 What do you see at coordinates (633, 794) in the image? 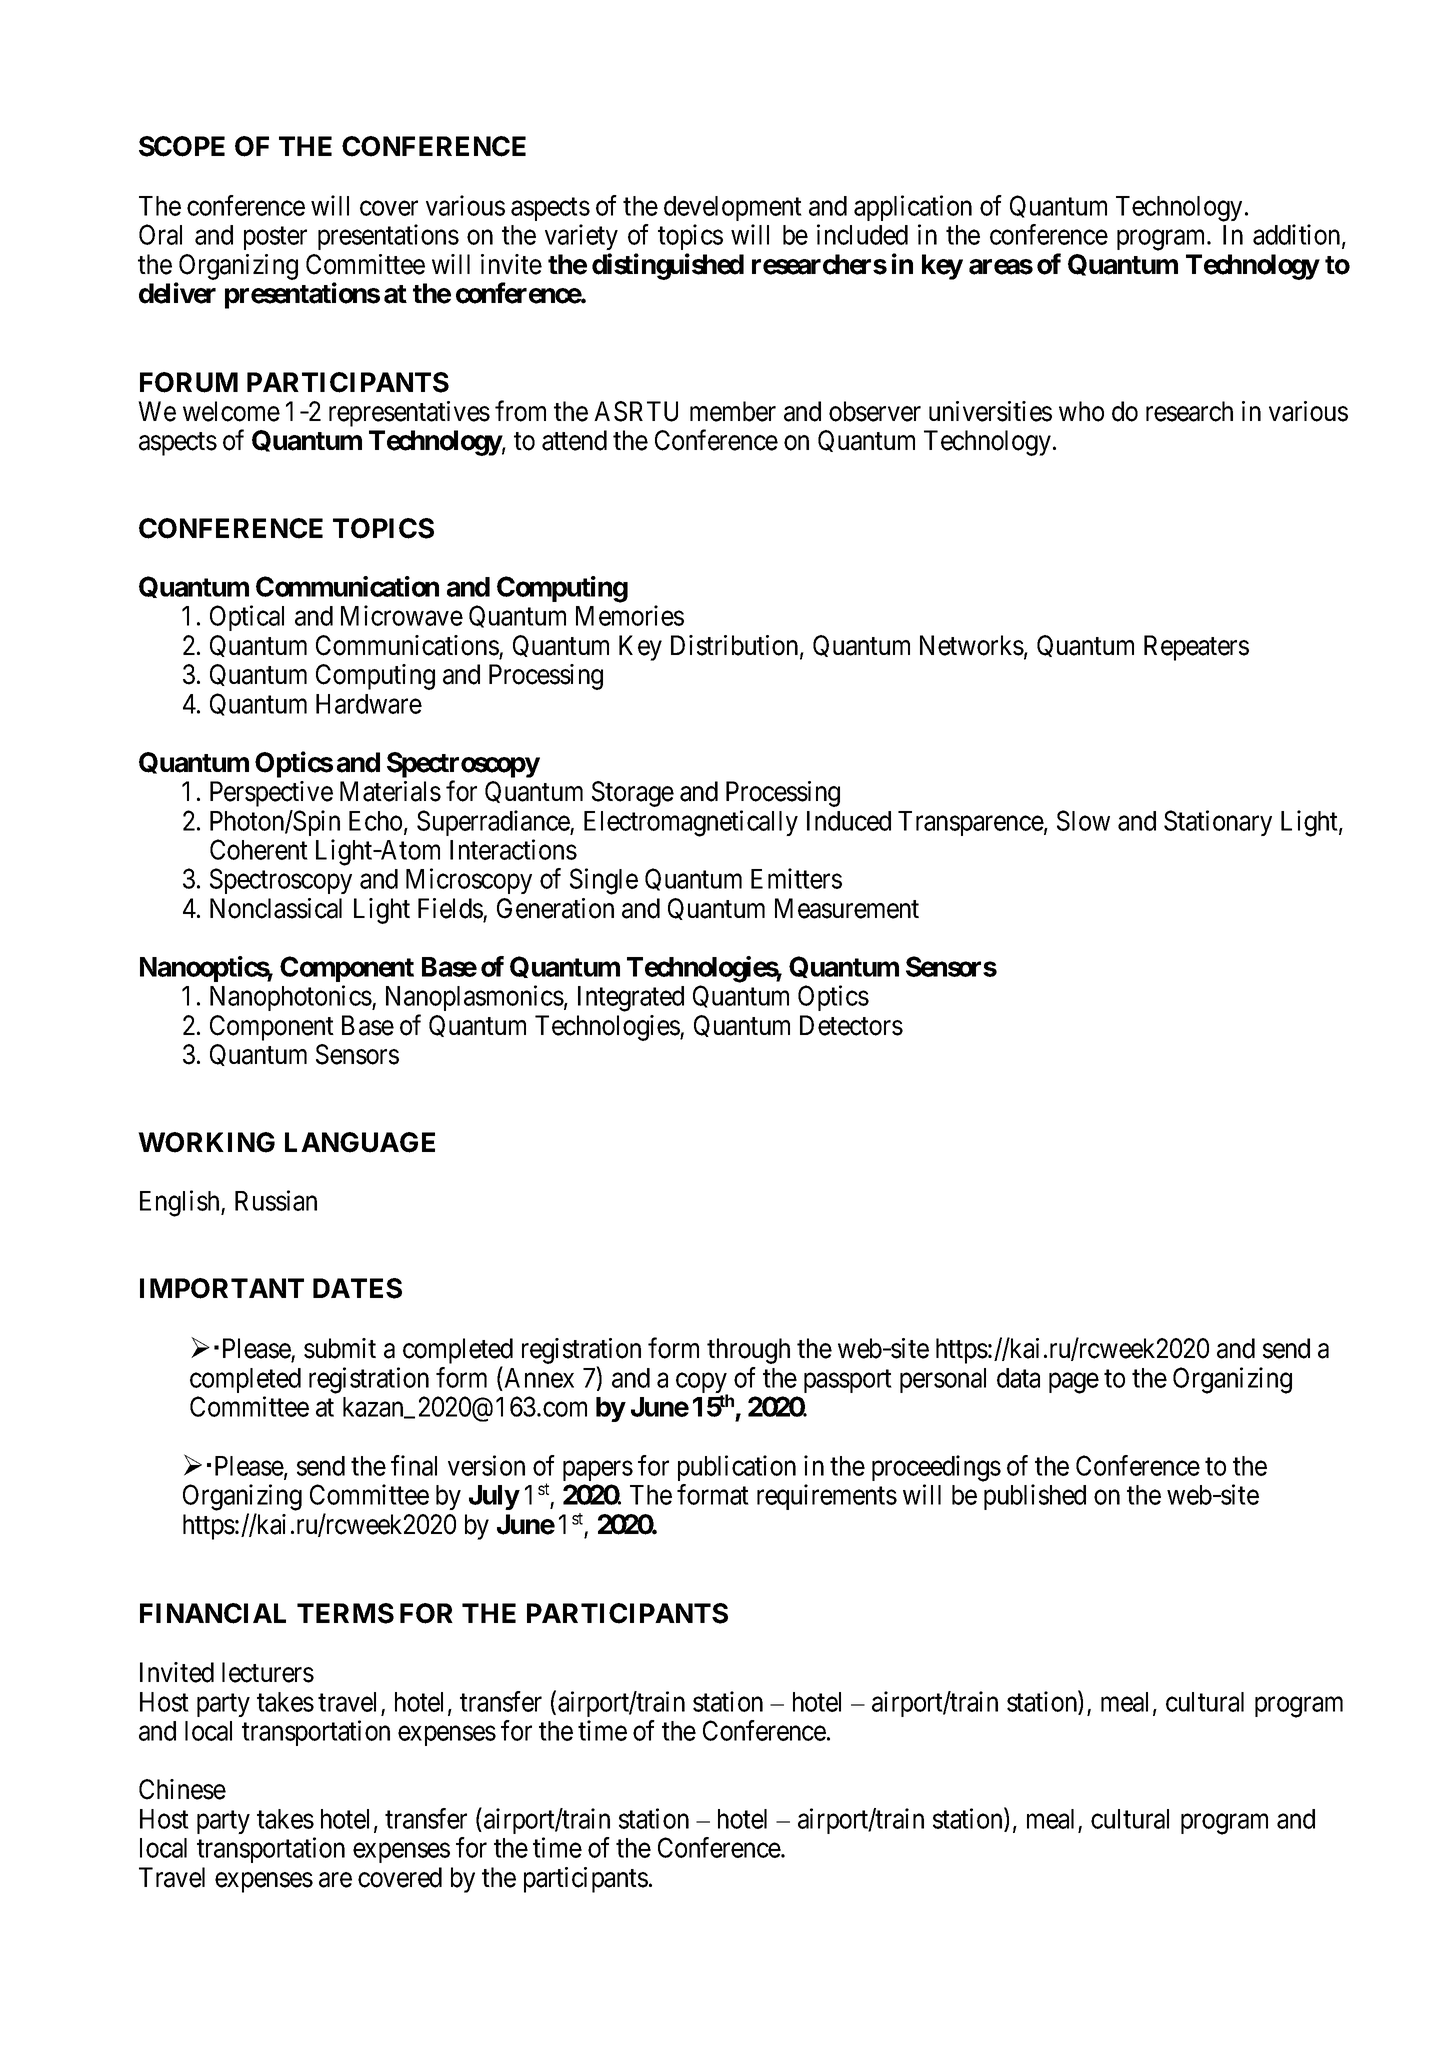
I see `Storage` at bounding box center [633, 794].
